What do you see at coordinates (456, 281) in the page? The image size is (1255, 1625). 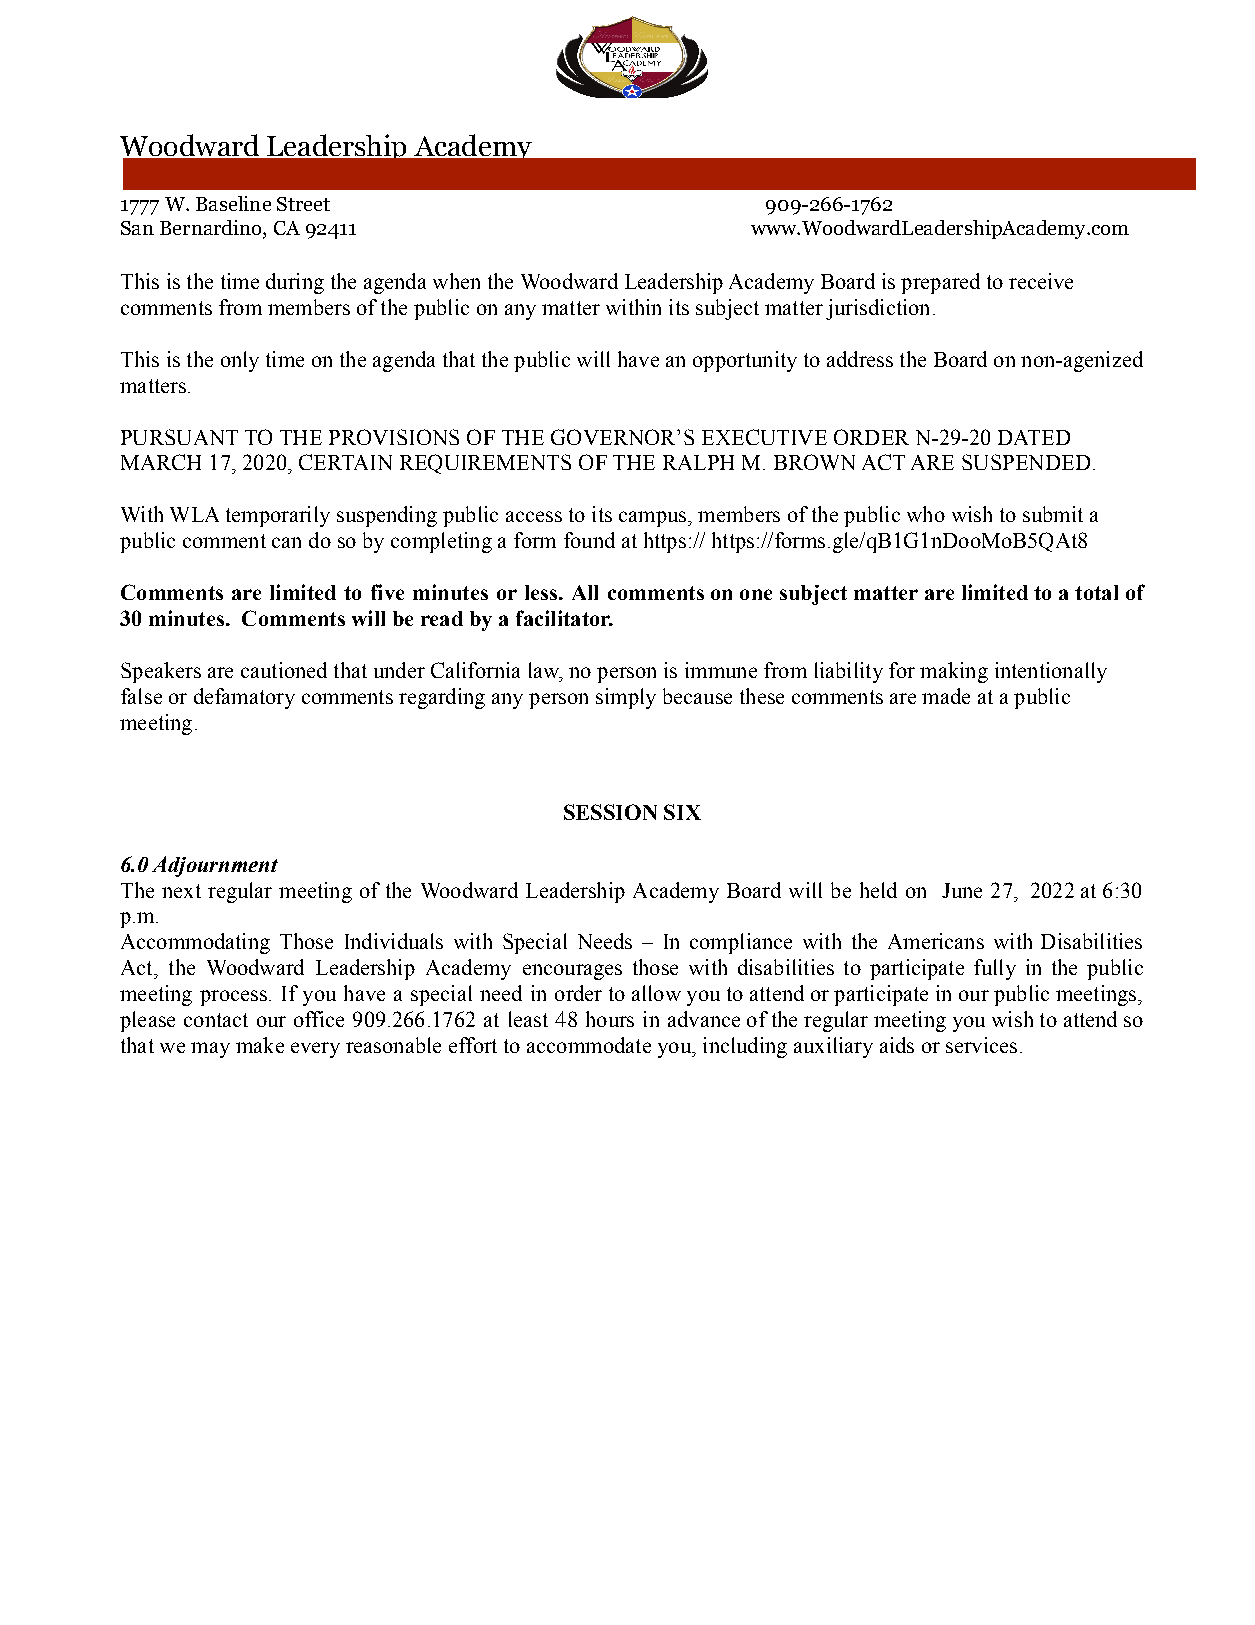 I see `when` at bounding box center [456, 281].
